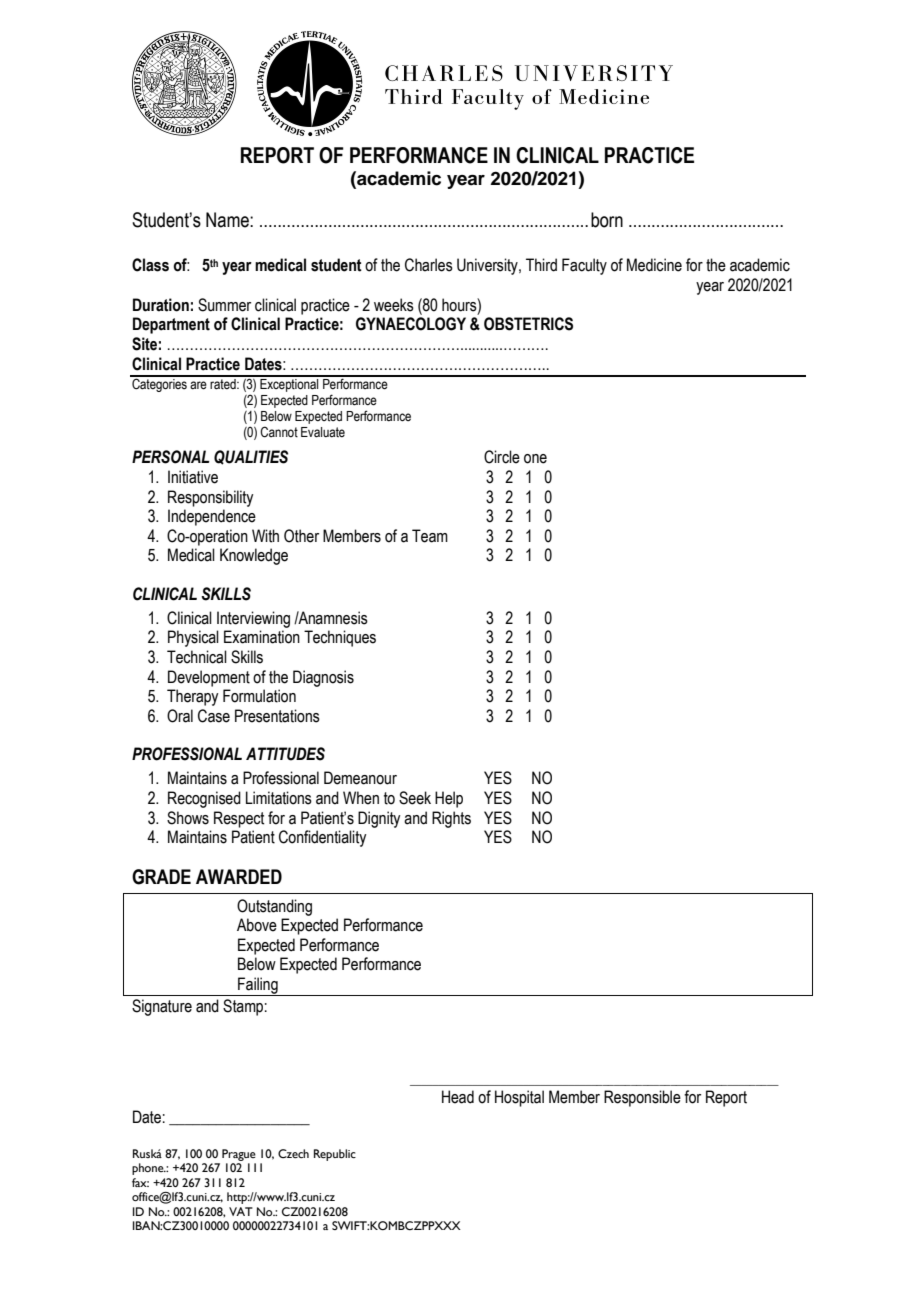  Describe the element at coordinates (642, 1098) in the screenshot. I see `Responsible` at that location.
